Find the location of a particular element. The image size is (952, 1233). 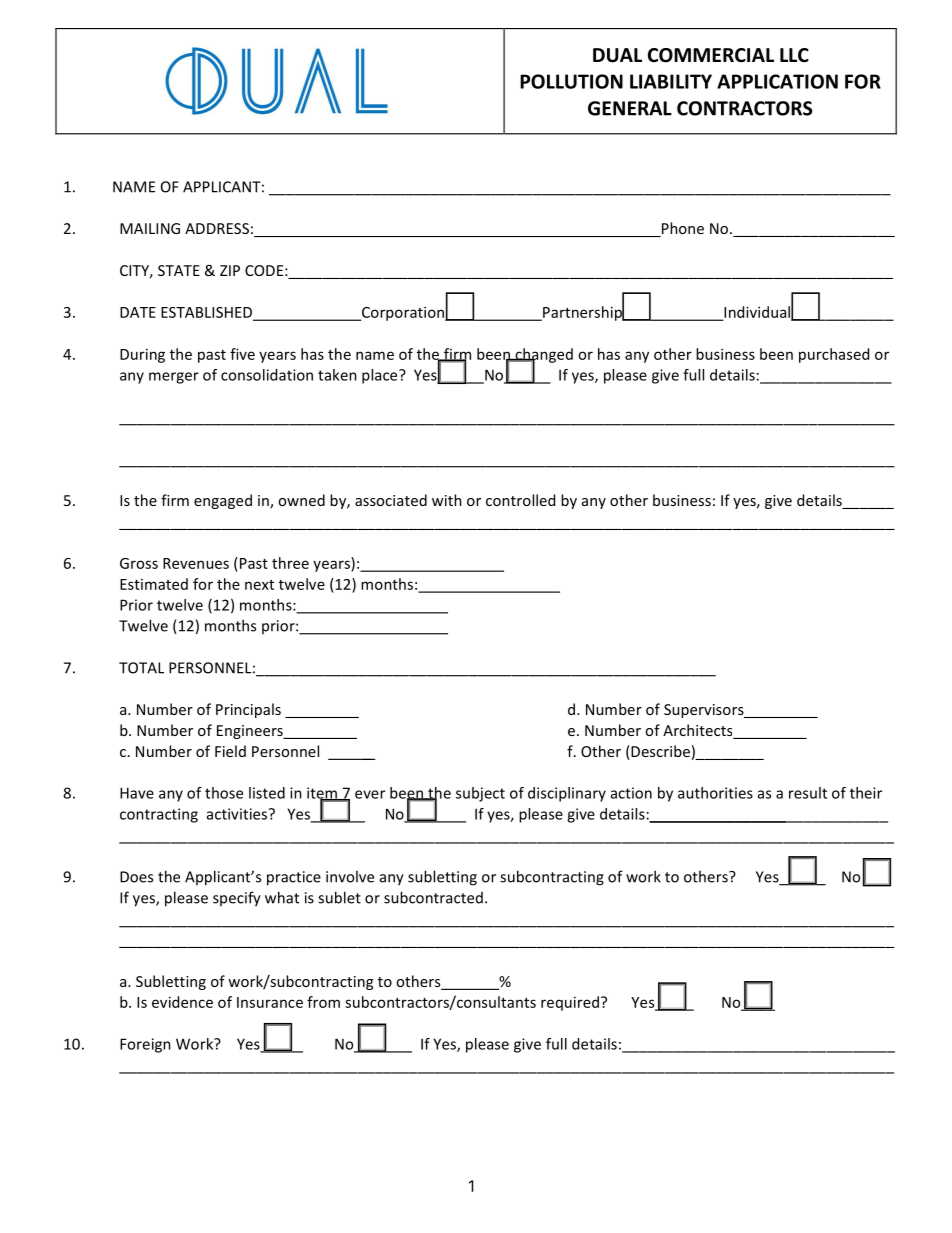

POLLUTION is located at coordinates (571, 81).
